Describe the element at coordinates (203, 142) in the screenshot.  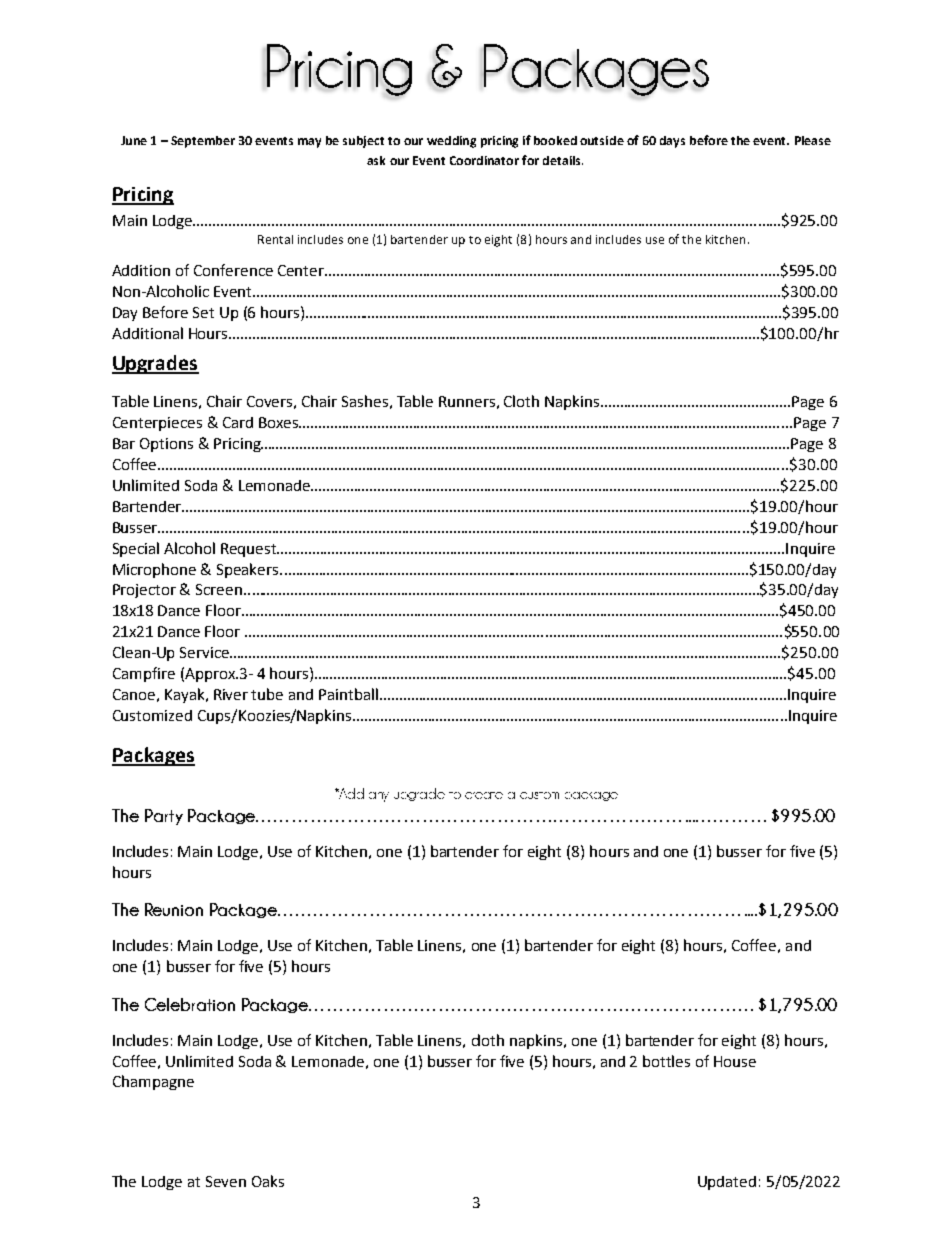
I see `September` at that location.
